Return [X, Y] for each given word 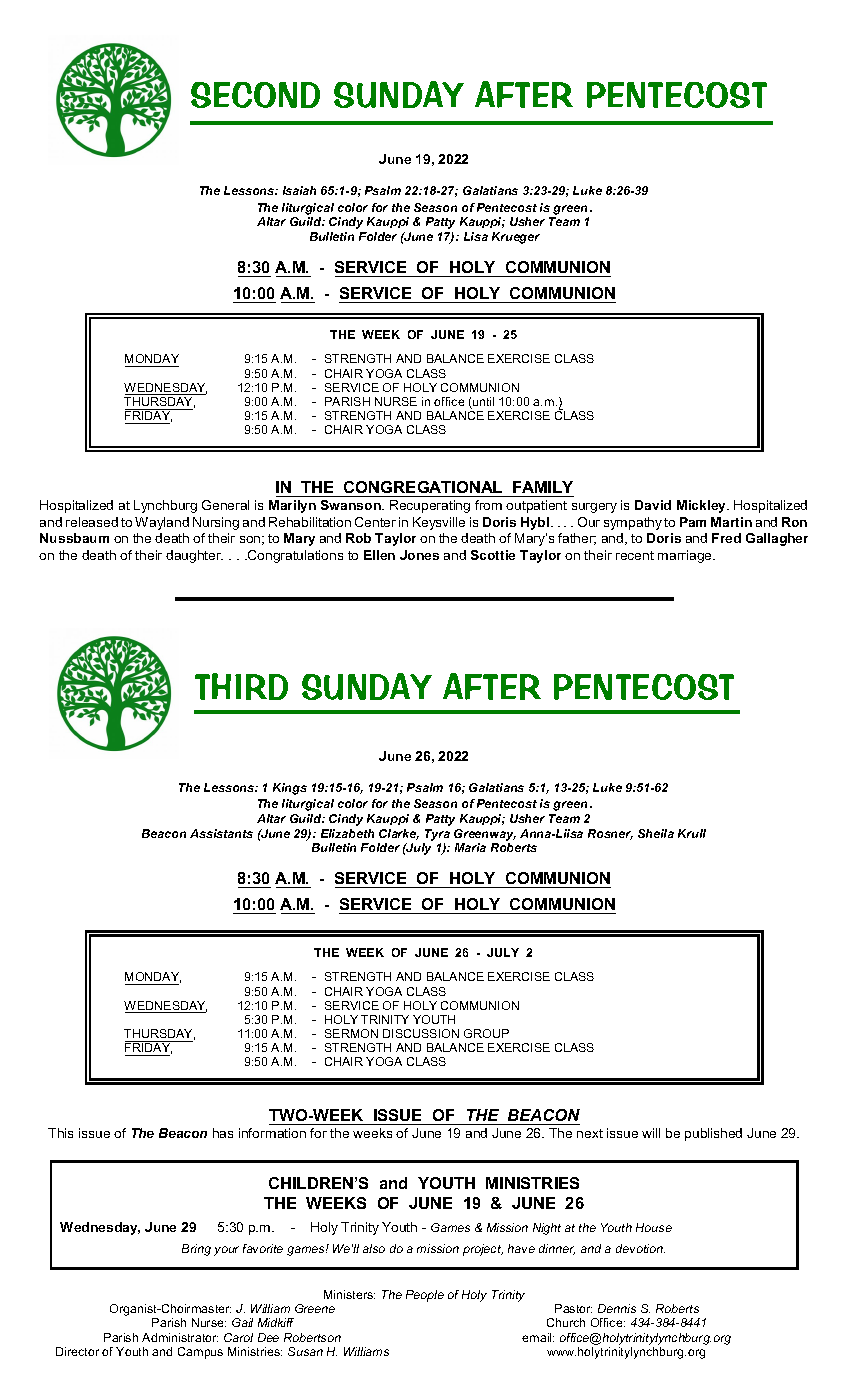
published [713, 1134]
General [225, 505]
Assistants [221, 833]
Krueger [516, 238]
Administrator [180, 1337]
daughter [194, 556]
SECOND [255, 95]
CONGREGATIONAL [423, 487]
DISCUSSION [421, 1033]
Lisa [476, 236]
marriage [686, 556]
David [653, 505]
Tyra [437, 835]
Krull [692, 833]
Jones [419, 555]
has [223, 1133]
